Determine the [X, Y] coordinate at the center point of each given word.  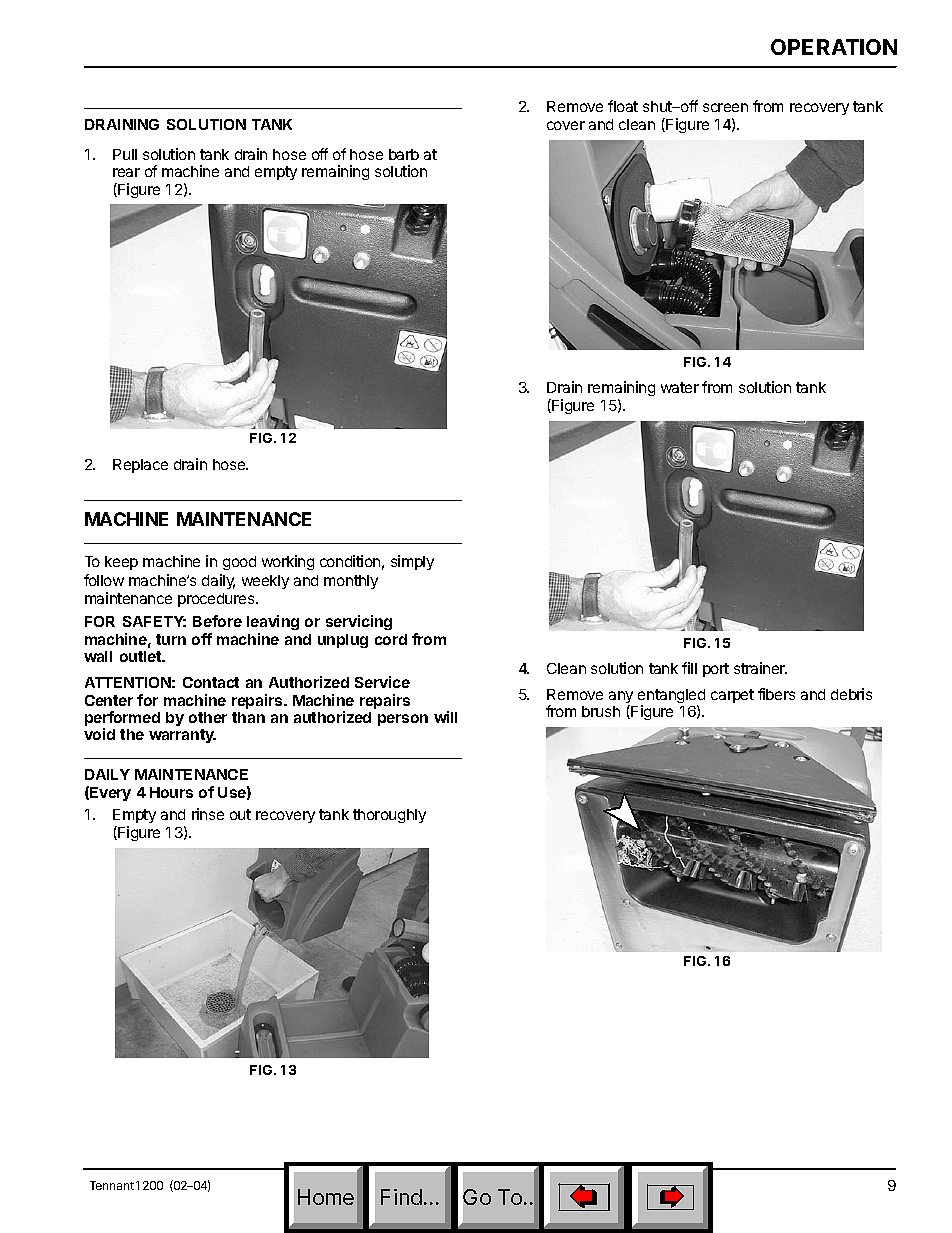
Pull [125, 154]
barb [404, 154]
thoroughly [389, 816]
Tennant [112, 1185]
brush [601, 711]
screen [725, 107]
